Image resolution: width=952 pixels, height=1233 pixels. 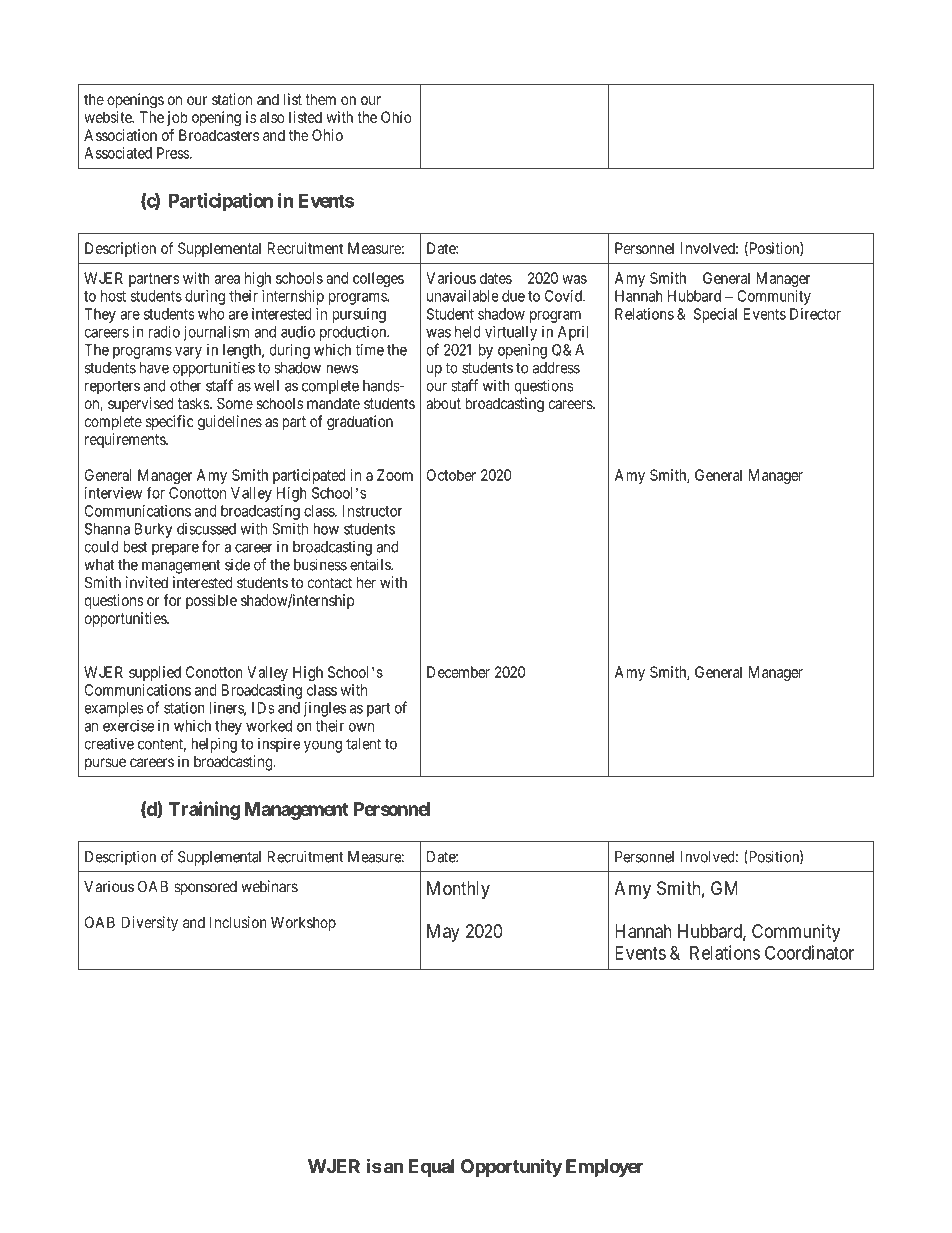 What do you see at coordinates (458, 672) in the screenshot?
I see `December` at bounding box center [458, 672].
